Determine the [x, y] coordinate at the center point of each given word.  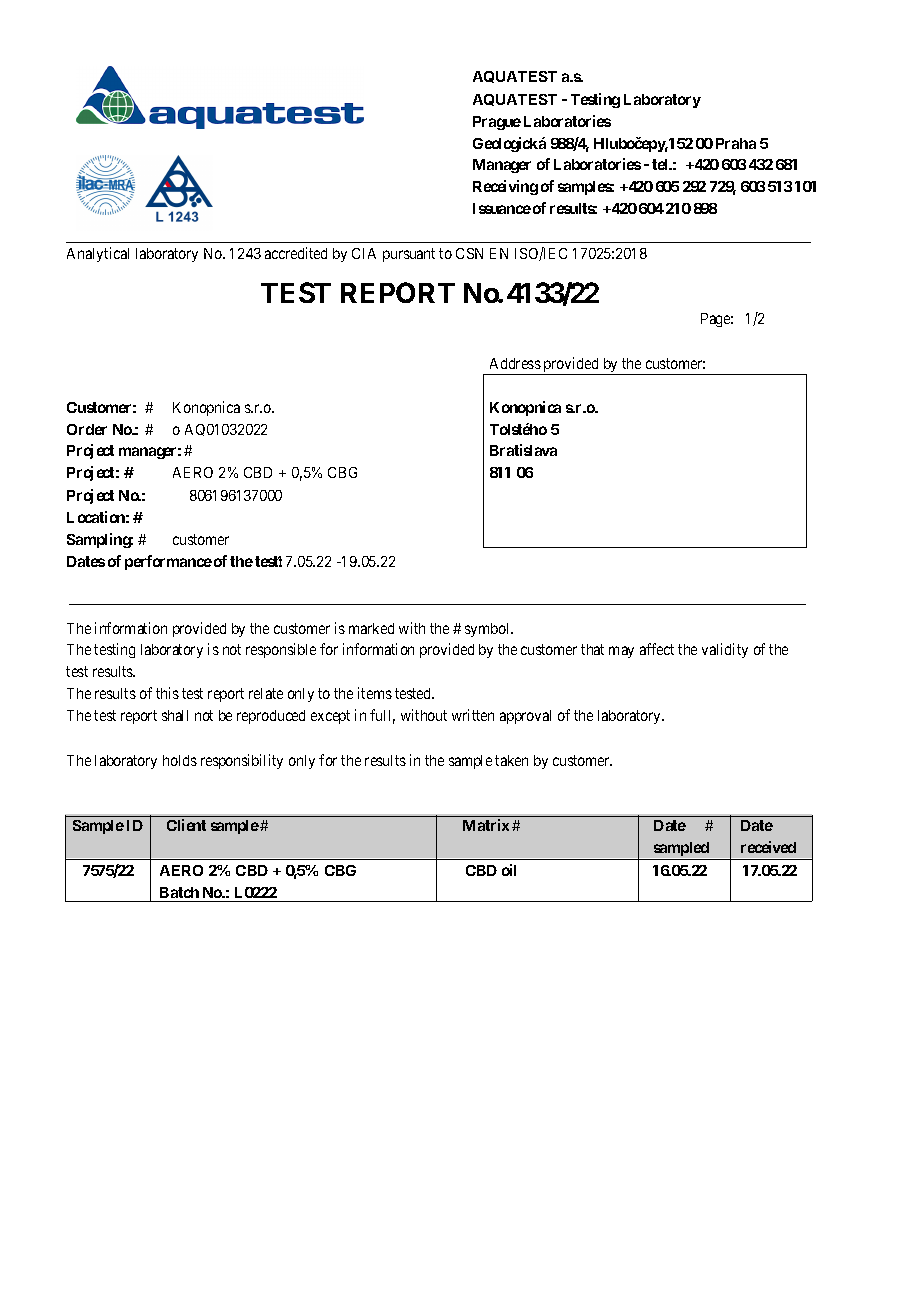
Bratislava [523, 450]
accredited [296, 253]
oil [509, 870]
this [167, 693]
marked [371, 628]
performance [168, 562]
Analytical [98, 254]
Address [515, 363]
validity [725, 650]
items [375, 693]
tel [661, 164]
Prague [497, 123]
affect [657, 649]
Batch [179, 892]
